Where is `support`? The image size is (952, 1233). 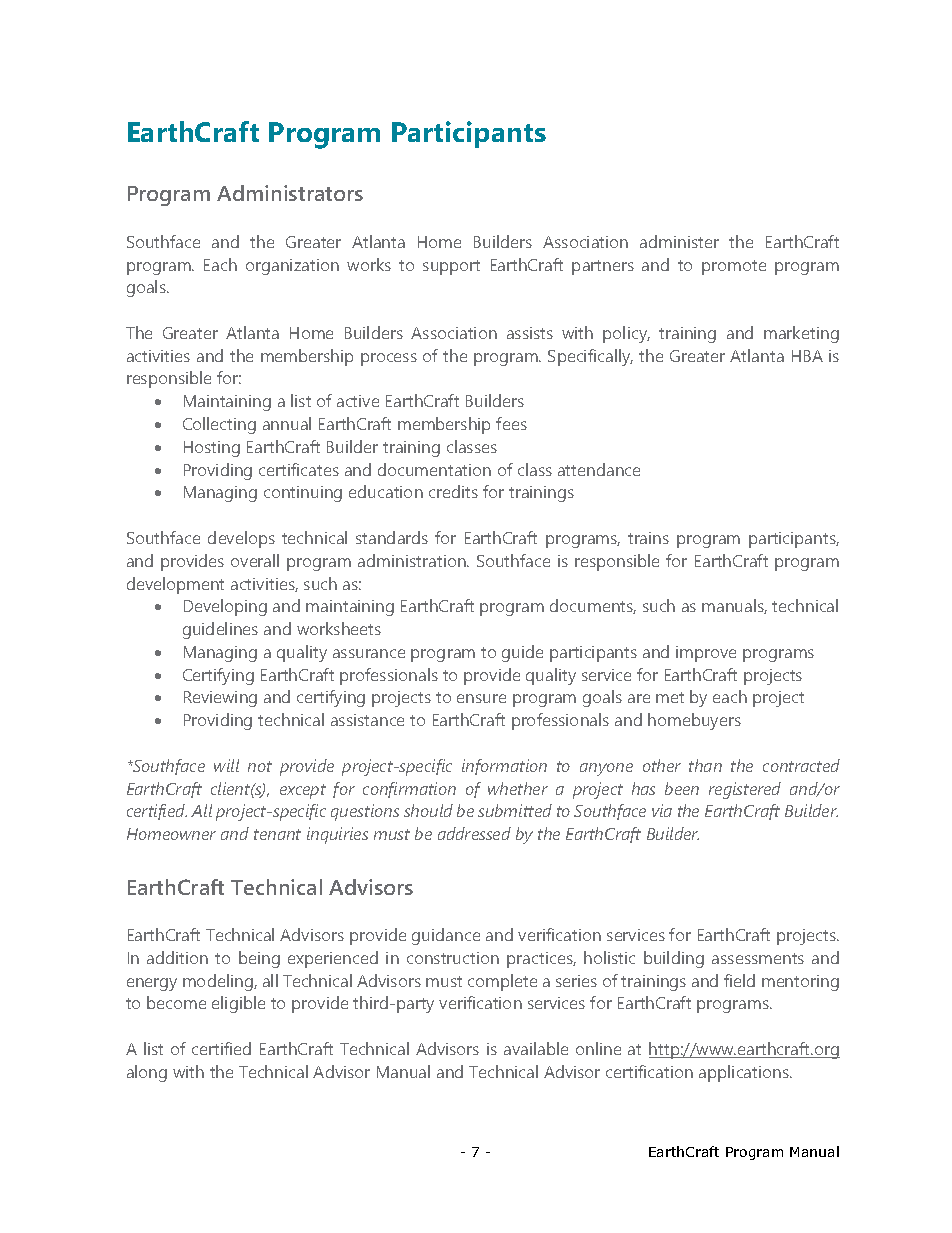
support is located at coordinates (451, 267).
